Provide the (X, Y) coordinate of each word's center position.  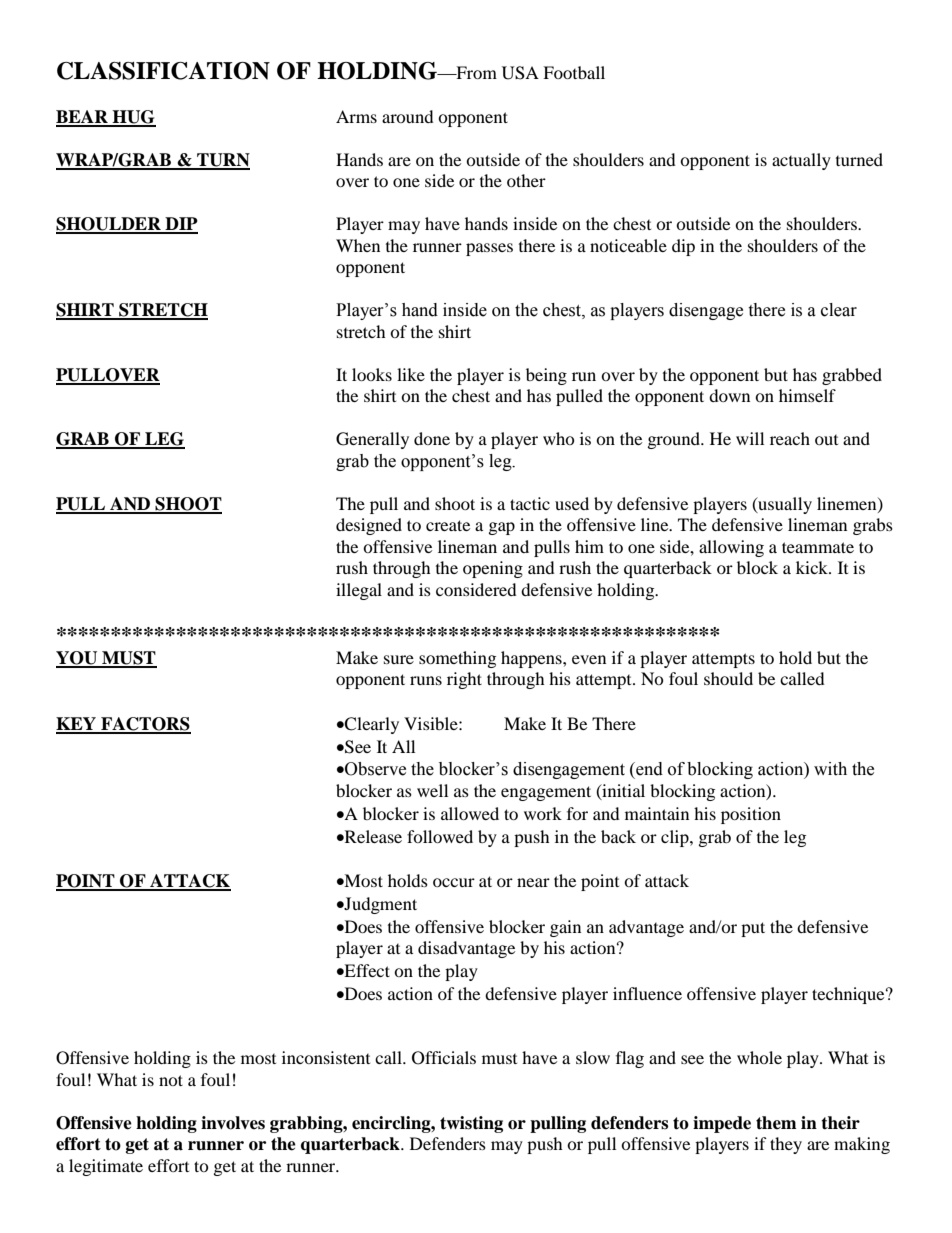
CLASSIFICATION (163, 71)
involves (233, 1123)
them (776, 1123)
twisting (471, 1124)
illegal (359, 591)
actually (801, 161)
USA (520, 73)
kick (813, 567)
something (457, 659)
